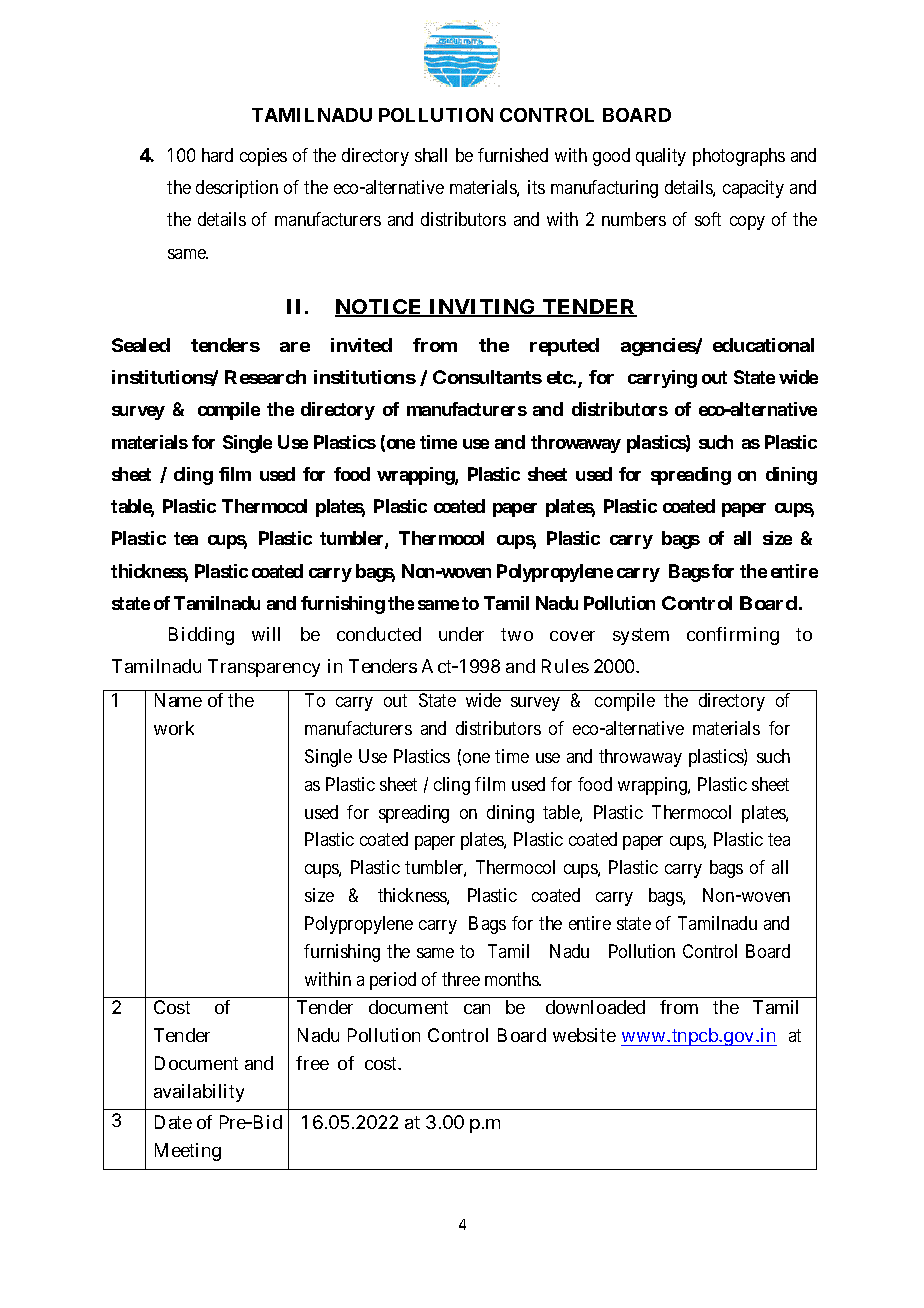 The width and height of the image is (924, 1308). What do you see at coordinates (431, 155) in the image?
I see `shall` at bounding box center [431, 155].
